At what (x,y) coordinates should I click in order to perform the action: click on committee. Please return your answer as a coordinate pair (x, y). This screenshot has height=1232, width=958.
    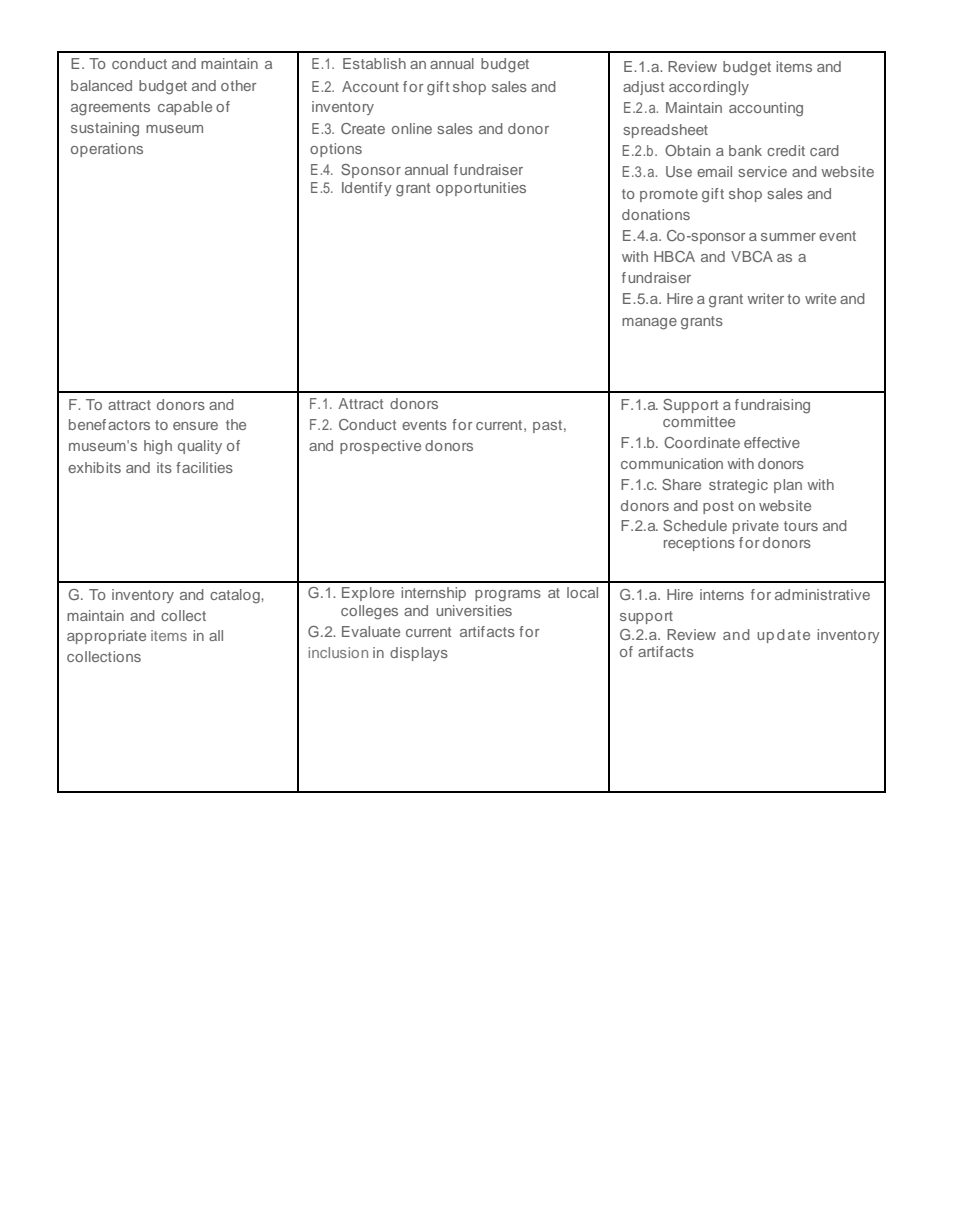
    Looking at the image, I should click on (699, 421).
